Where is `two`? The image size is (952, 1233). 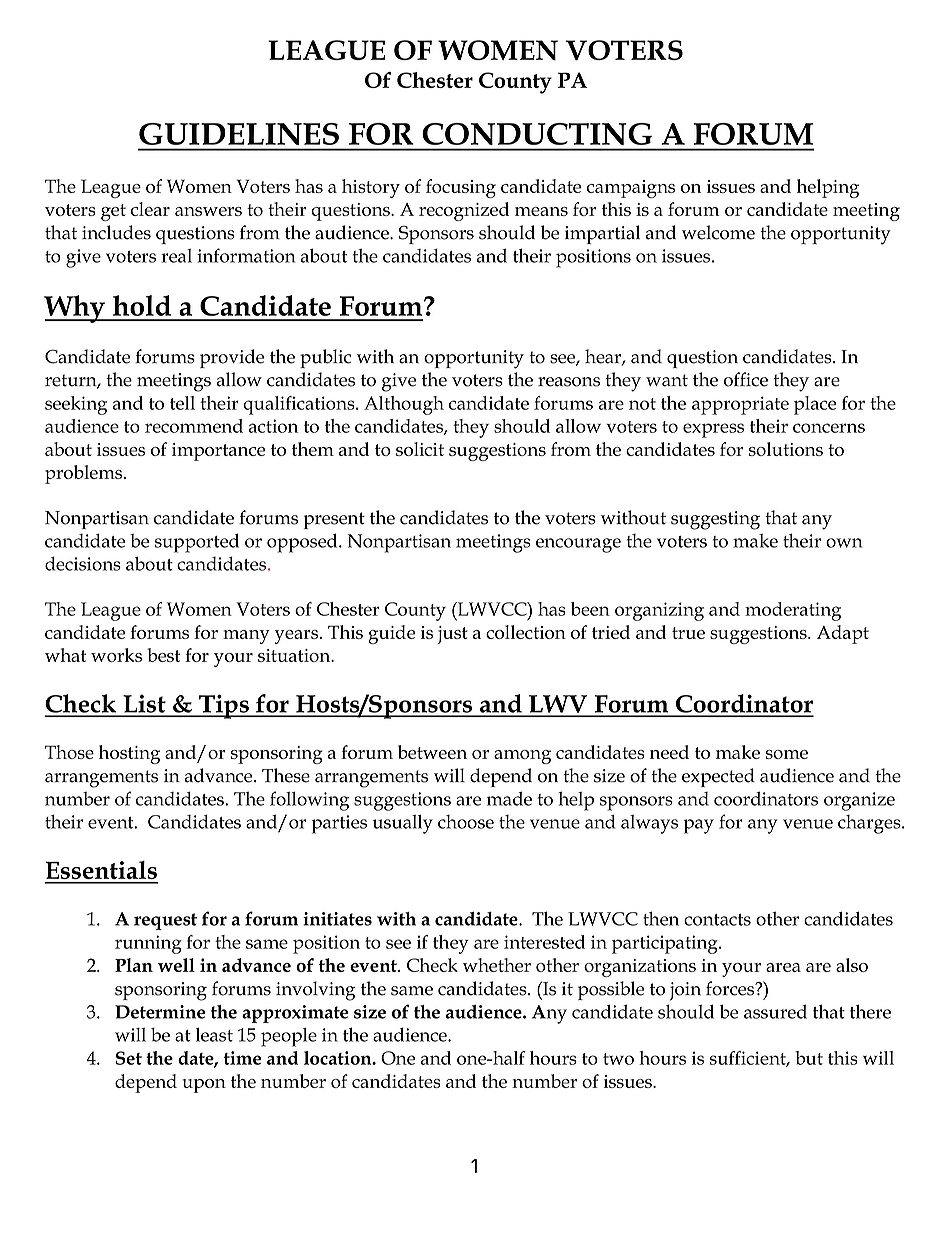 two is located at coordinates (618, 1059).
